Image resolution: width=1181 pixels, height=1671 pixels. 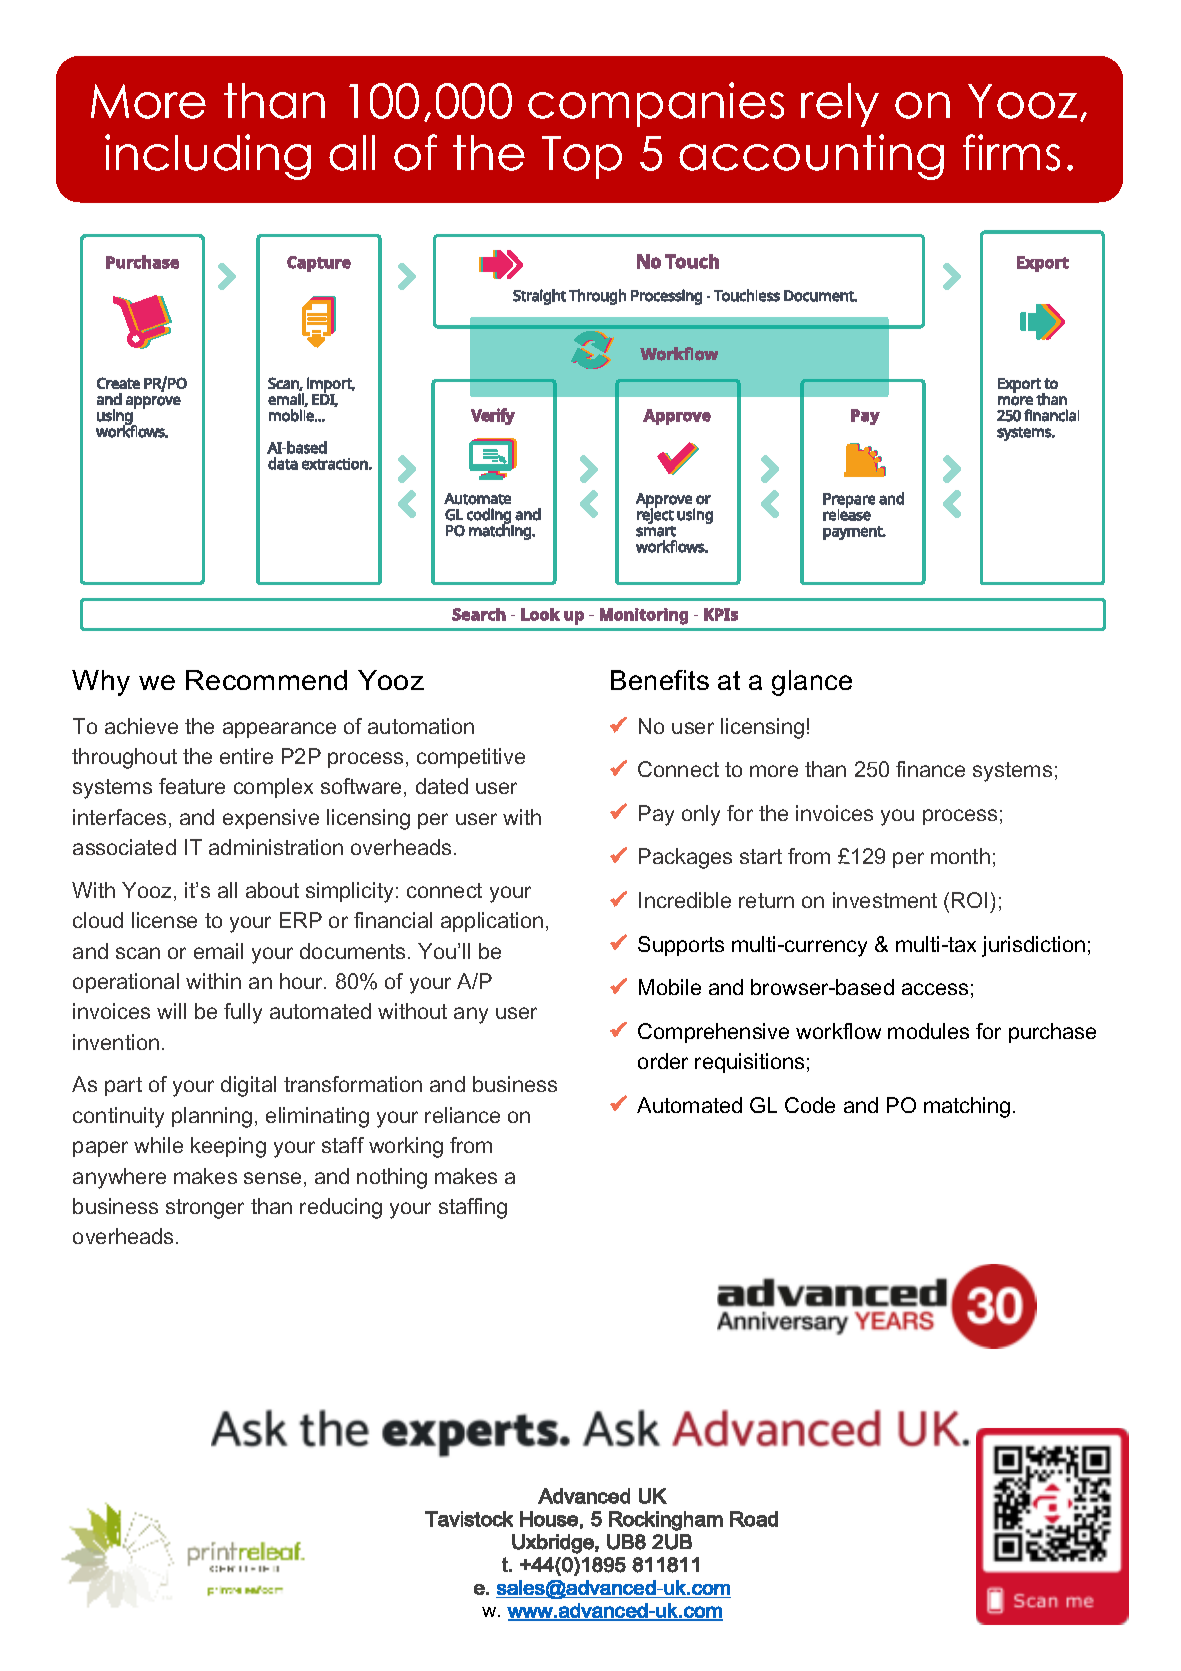 I want to click on firms, so click(x=1011, y=152).
